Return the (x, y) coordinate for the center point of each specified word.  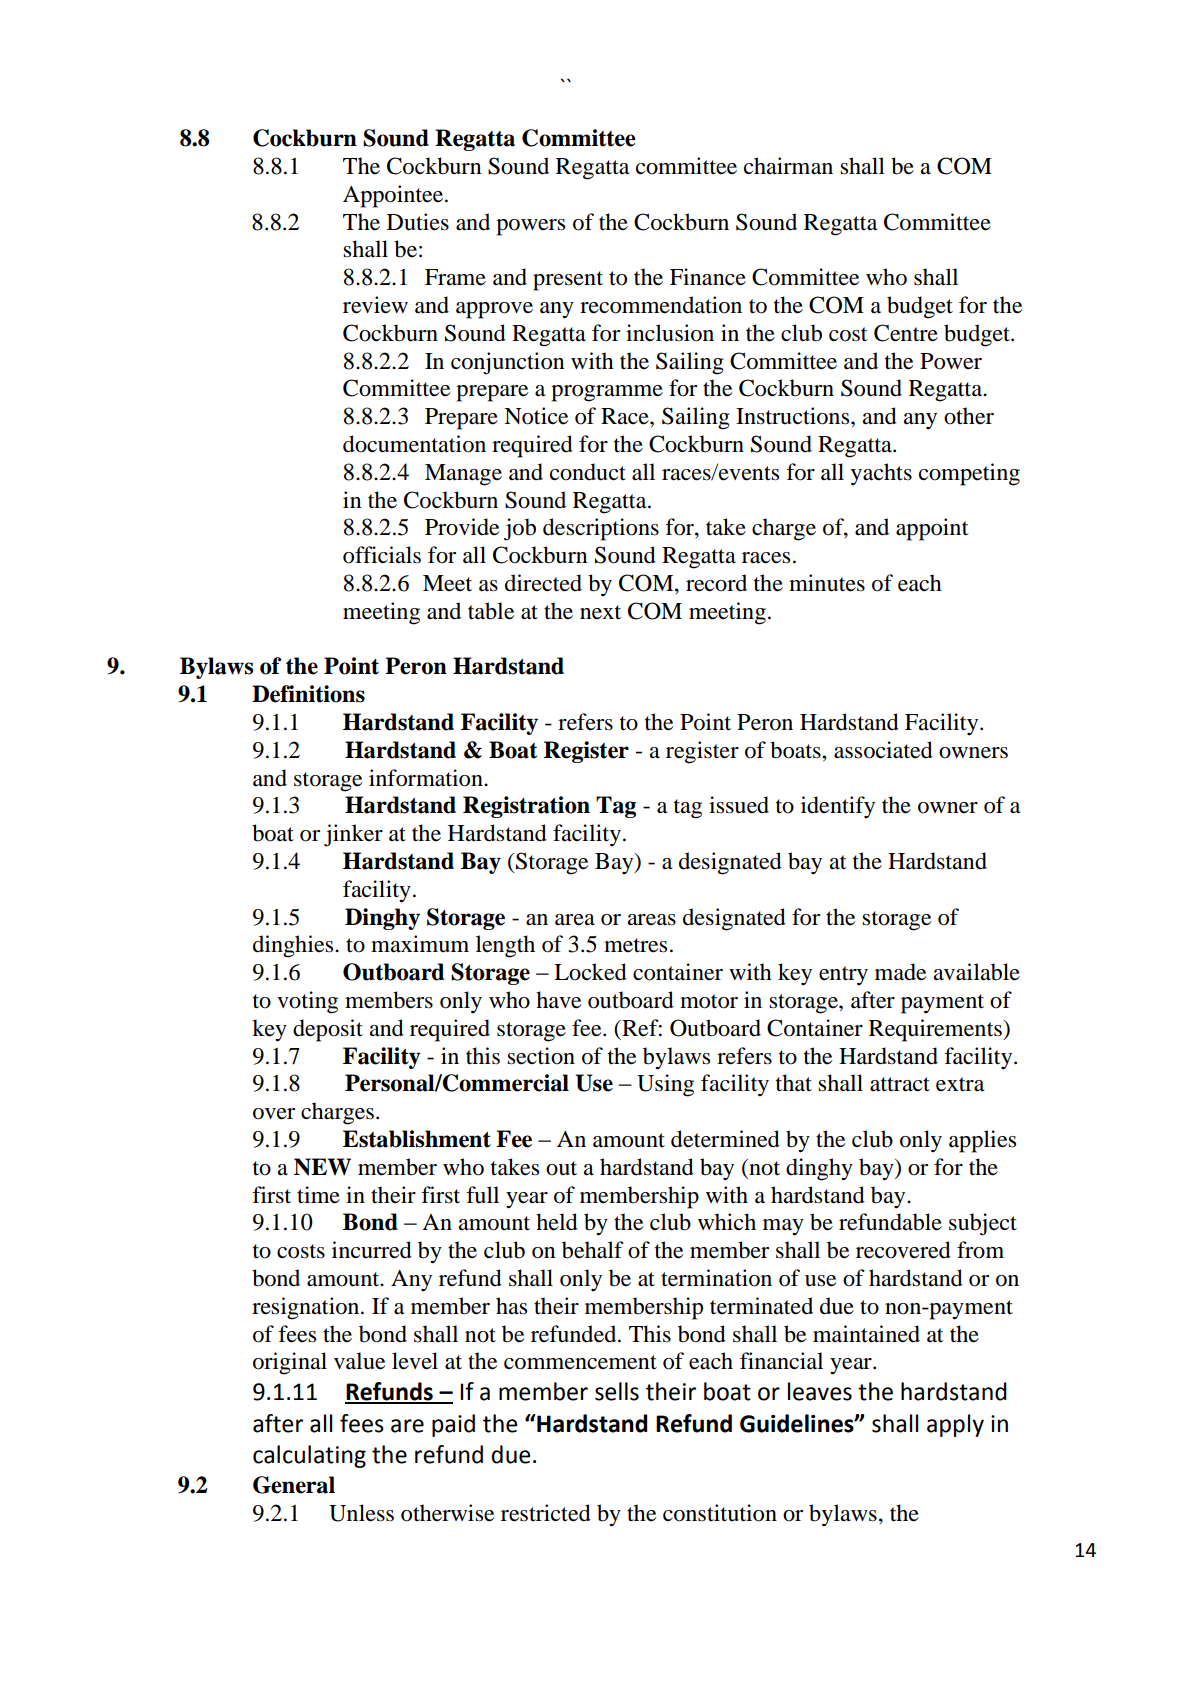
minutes (827, 583)
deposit (328, 1030)
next (600, 612)
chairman (788, 166)
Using (665, 1085)
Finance (708, 277)
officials (382, 555)
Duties (418, 222)
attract (900, 1084)
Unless (361, 1513)
